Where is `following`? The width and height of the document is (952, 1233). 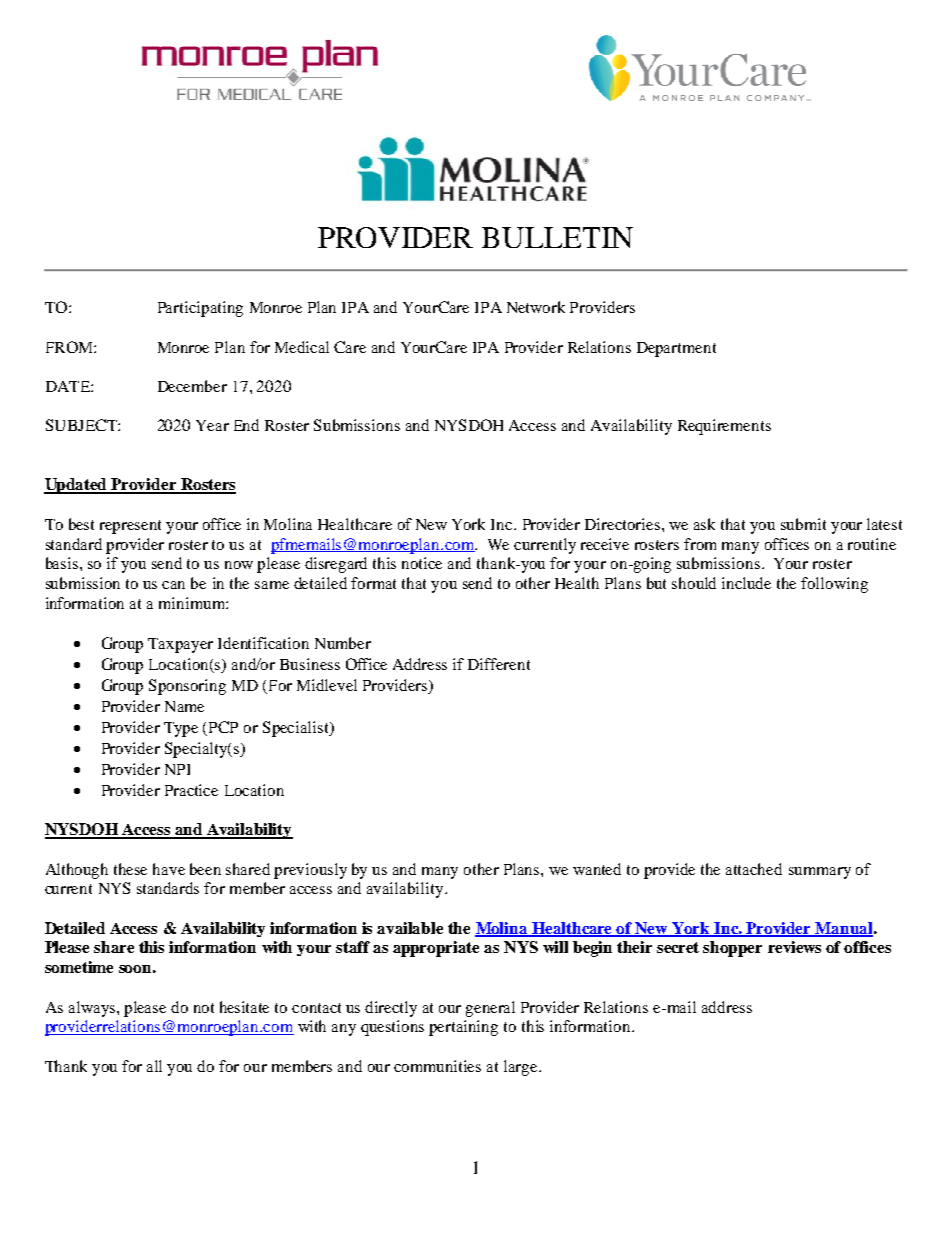 following is located at coordinates (834, 585).
